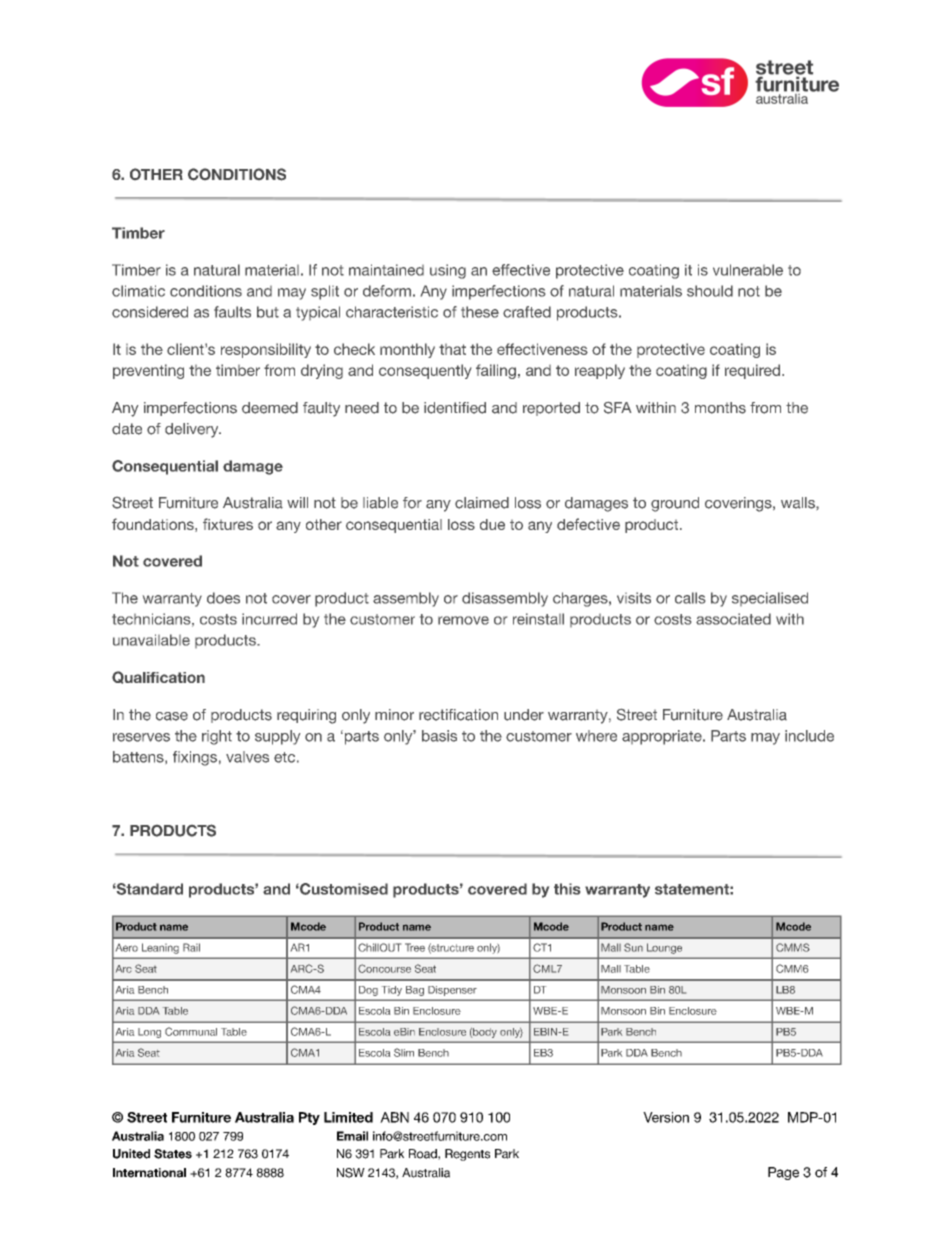  What do you see at coordinates (463, 620) in the screenshot?
I see `remove` at bounding box center [463, 620].
